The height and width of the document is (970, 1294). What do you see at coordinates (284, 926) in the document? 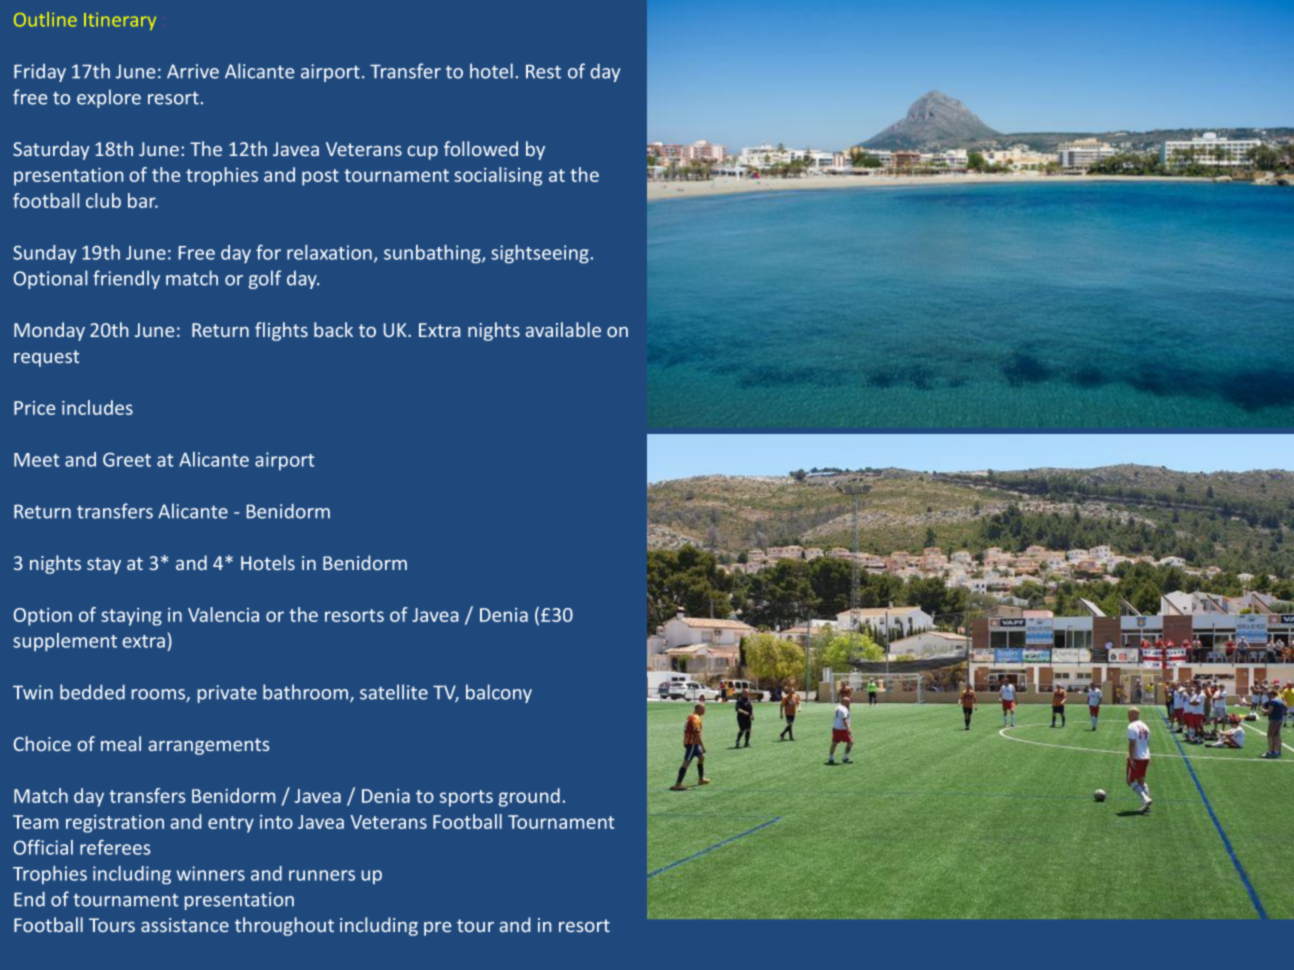
I see `throughout` at bounding box center [284, 926].
